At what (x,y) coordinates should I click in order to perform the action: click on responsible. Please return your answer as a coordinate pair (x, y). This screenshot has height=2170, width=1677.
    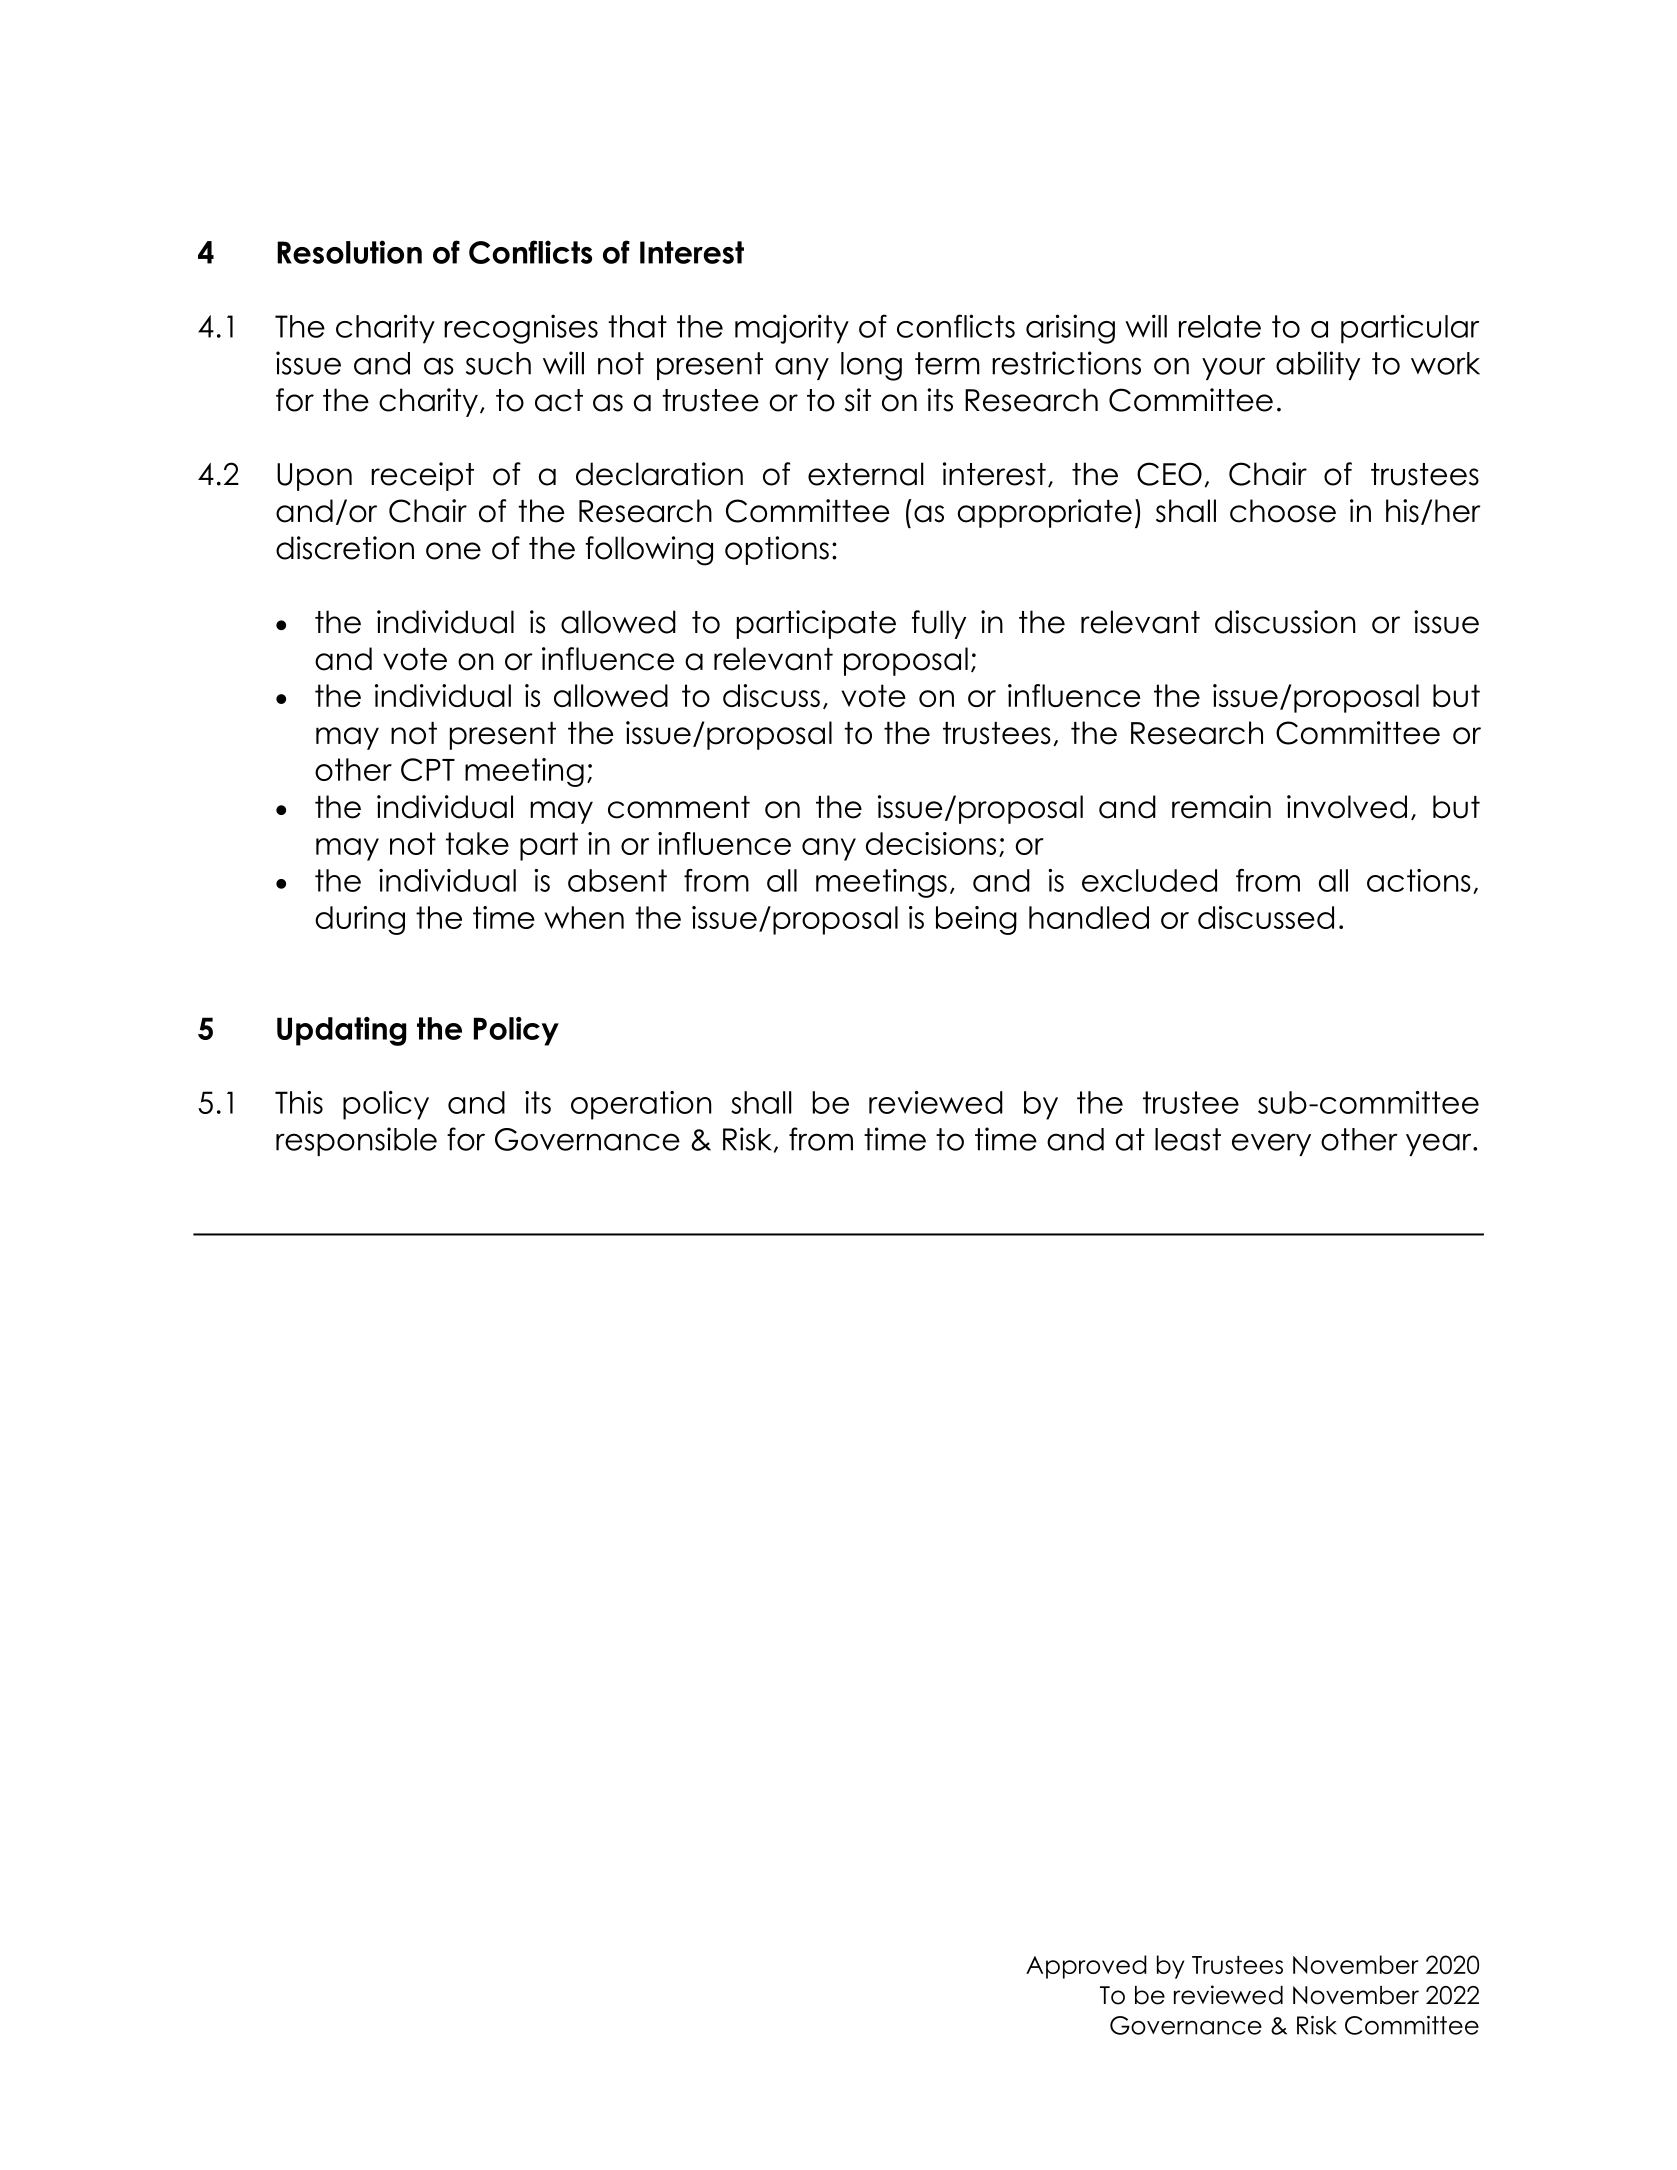
    Looking at the image, I should click on (356, 1141).
